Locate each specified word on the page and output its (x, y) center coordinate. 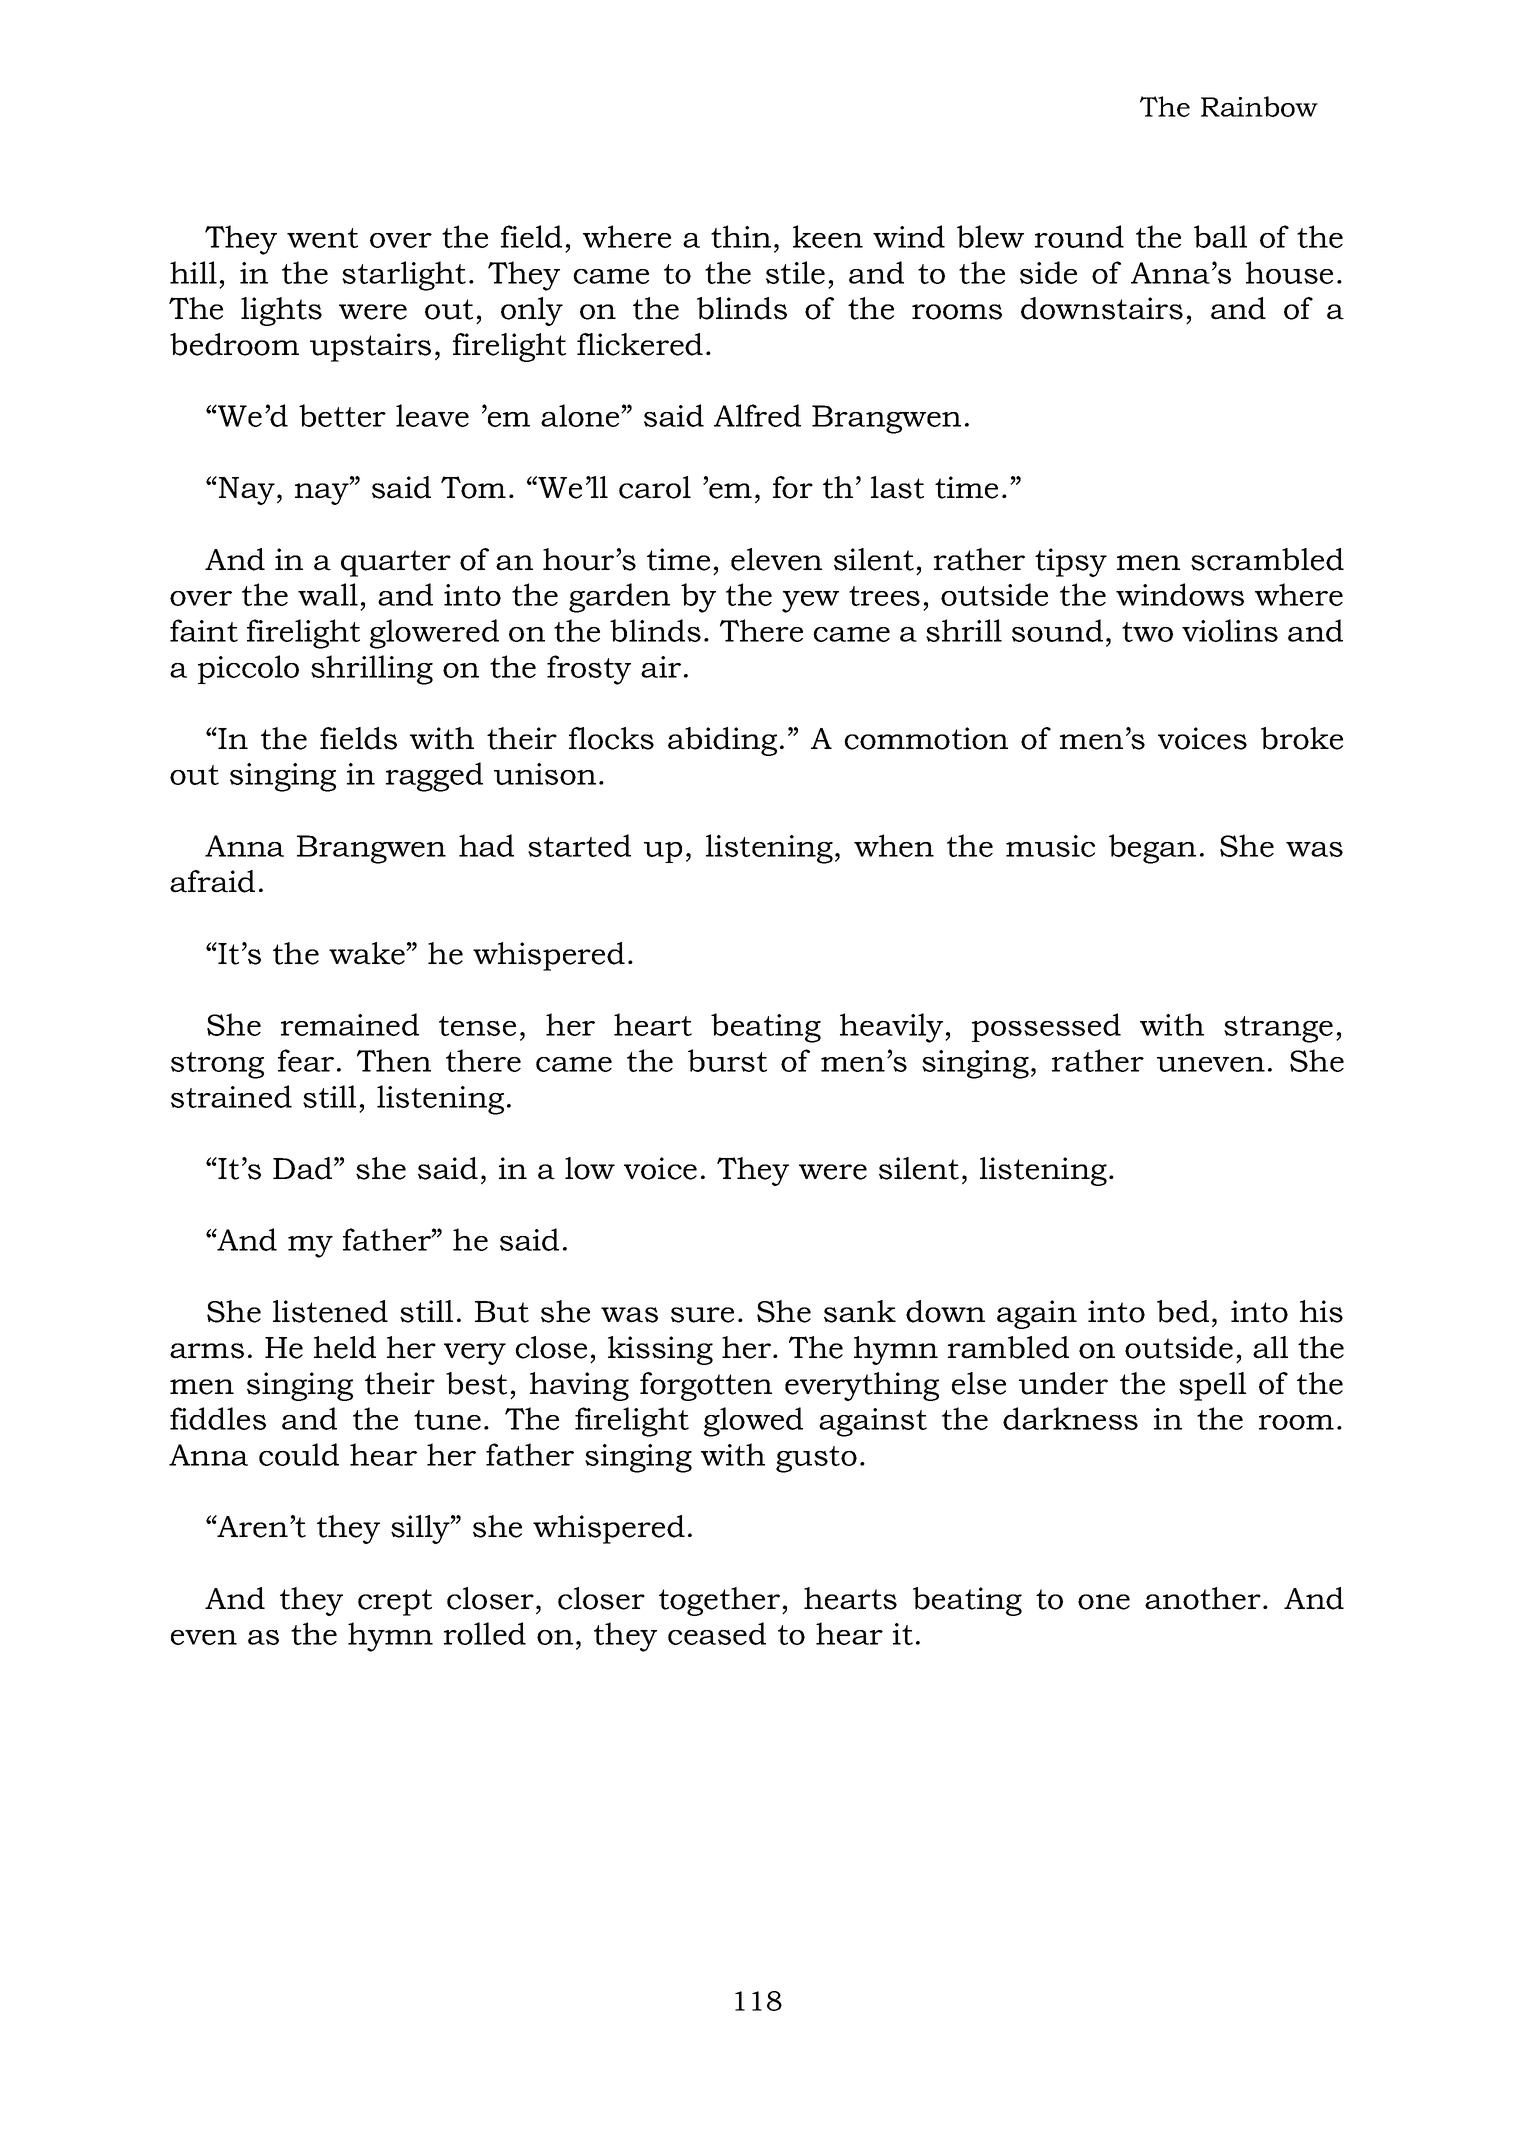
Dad (304, 1168)
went (322, 238)
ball (1220, 236)
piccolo (248, 669)
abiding (722, 741)
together (721, 1601)
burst (727, 1060)
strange (1278, 1029)
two (1147, 632)
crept (395, 1602)
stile (795, 272)
